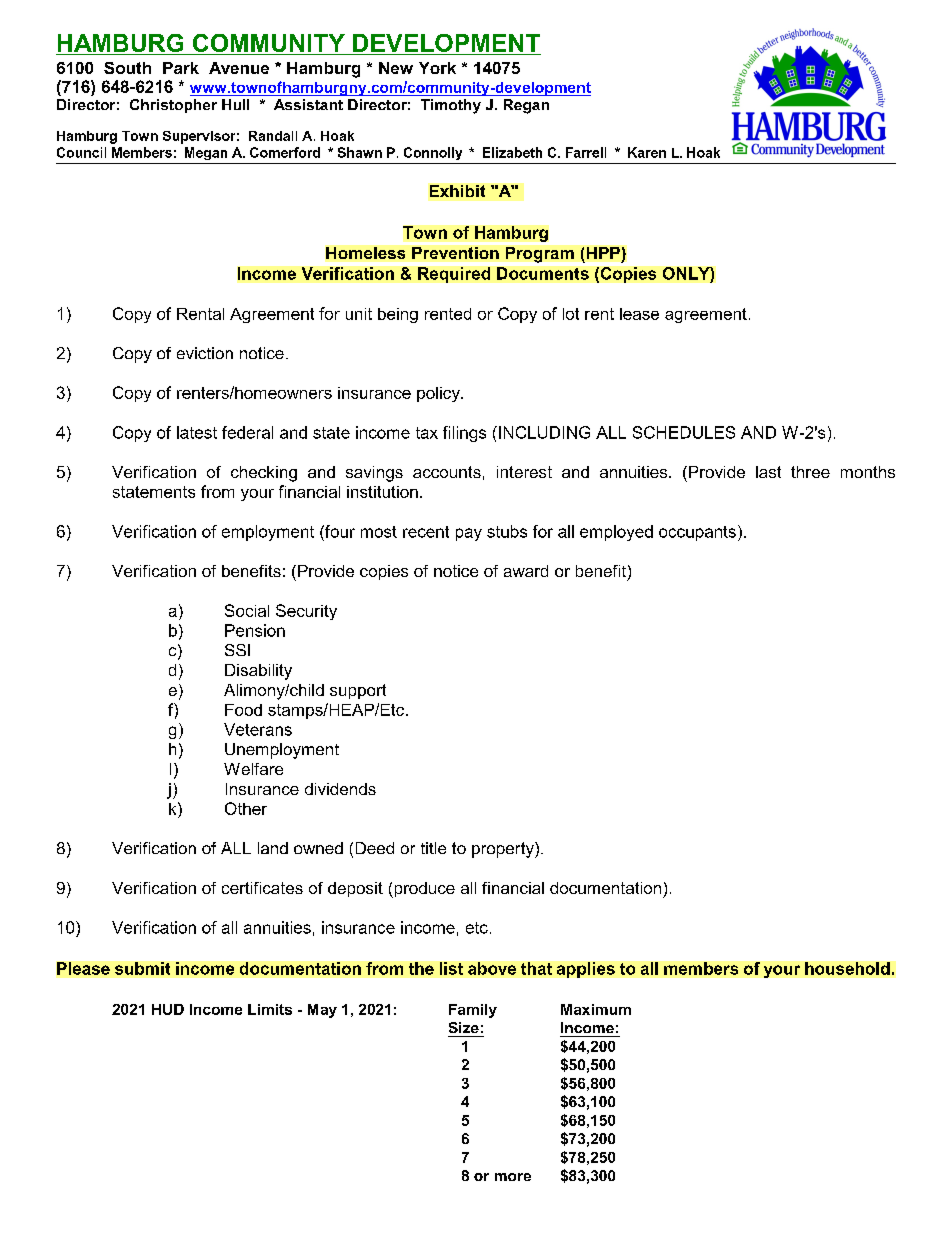 This screenshot has height=1233, width=952. I want to click on Karen, so click(647, 152).
